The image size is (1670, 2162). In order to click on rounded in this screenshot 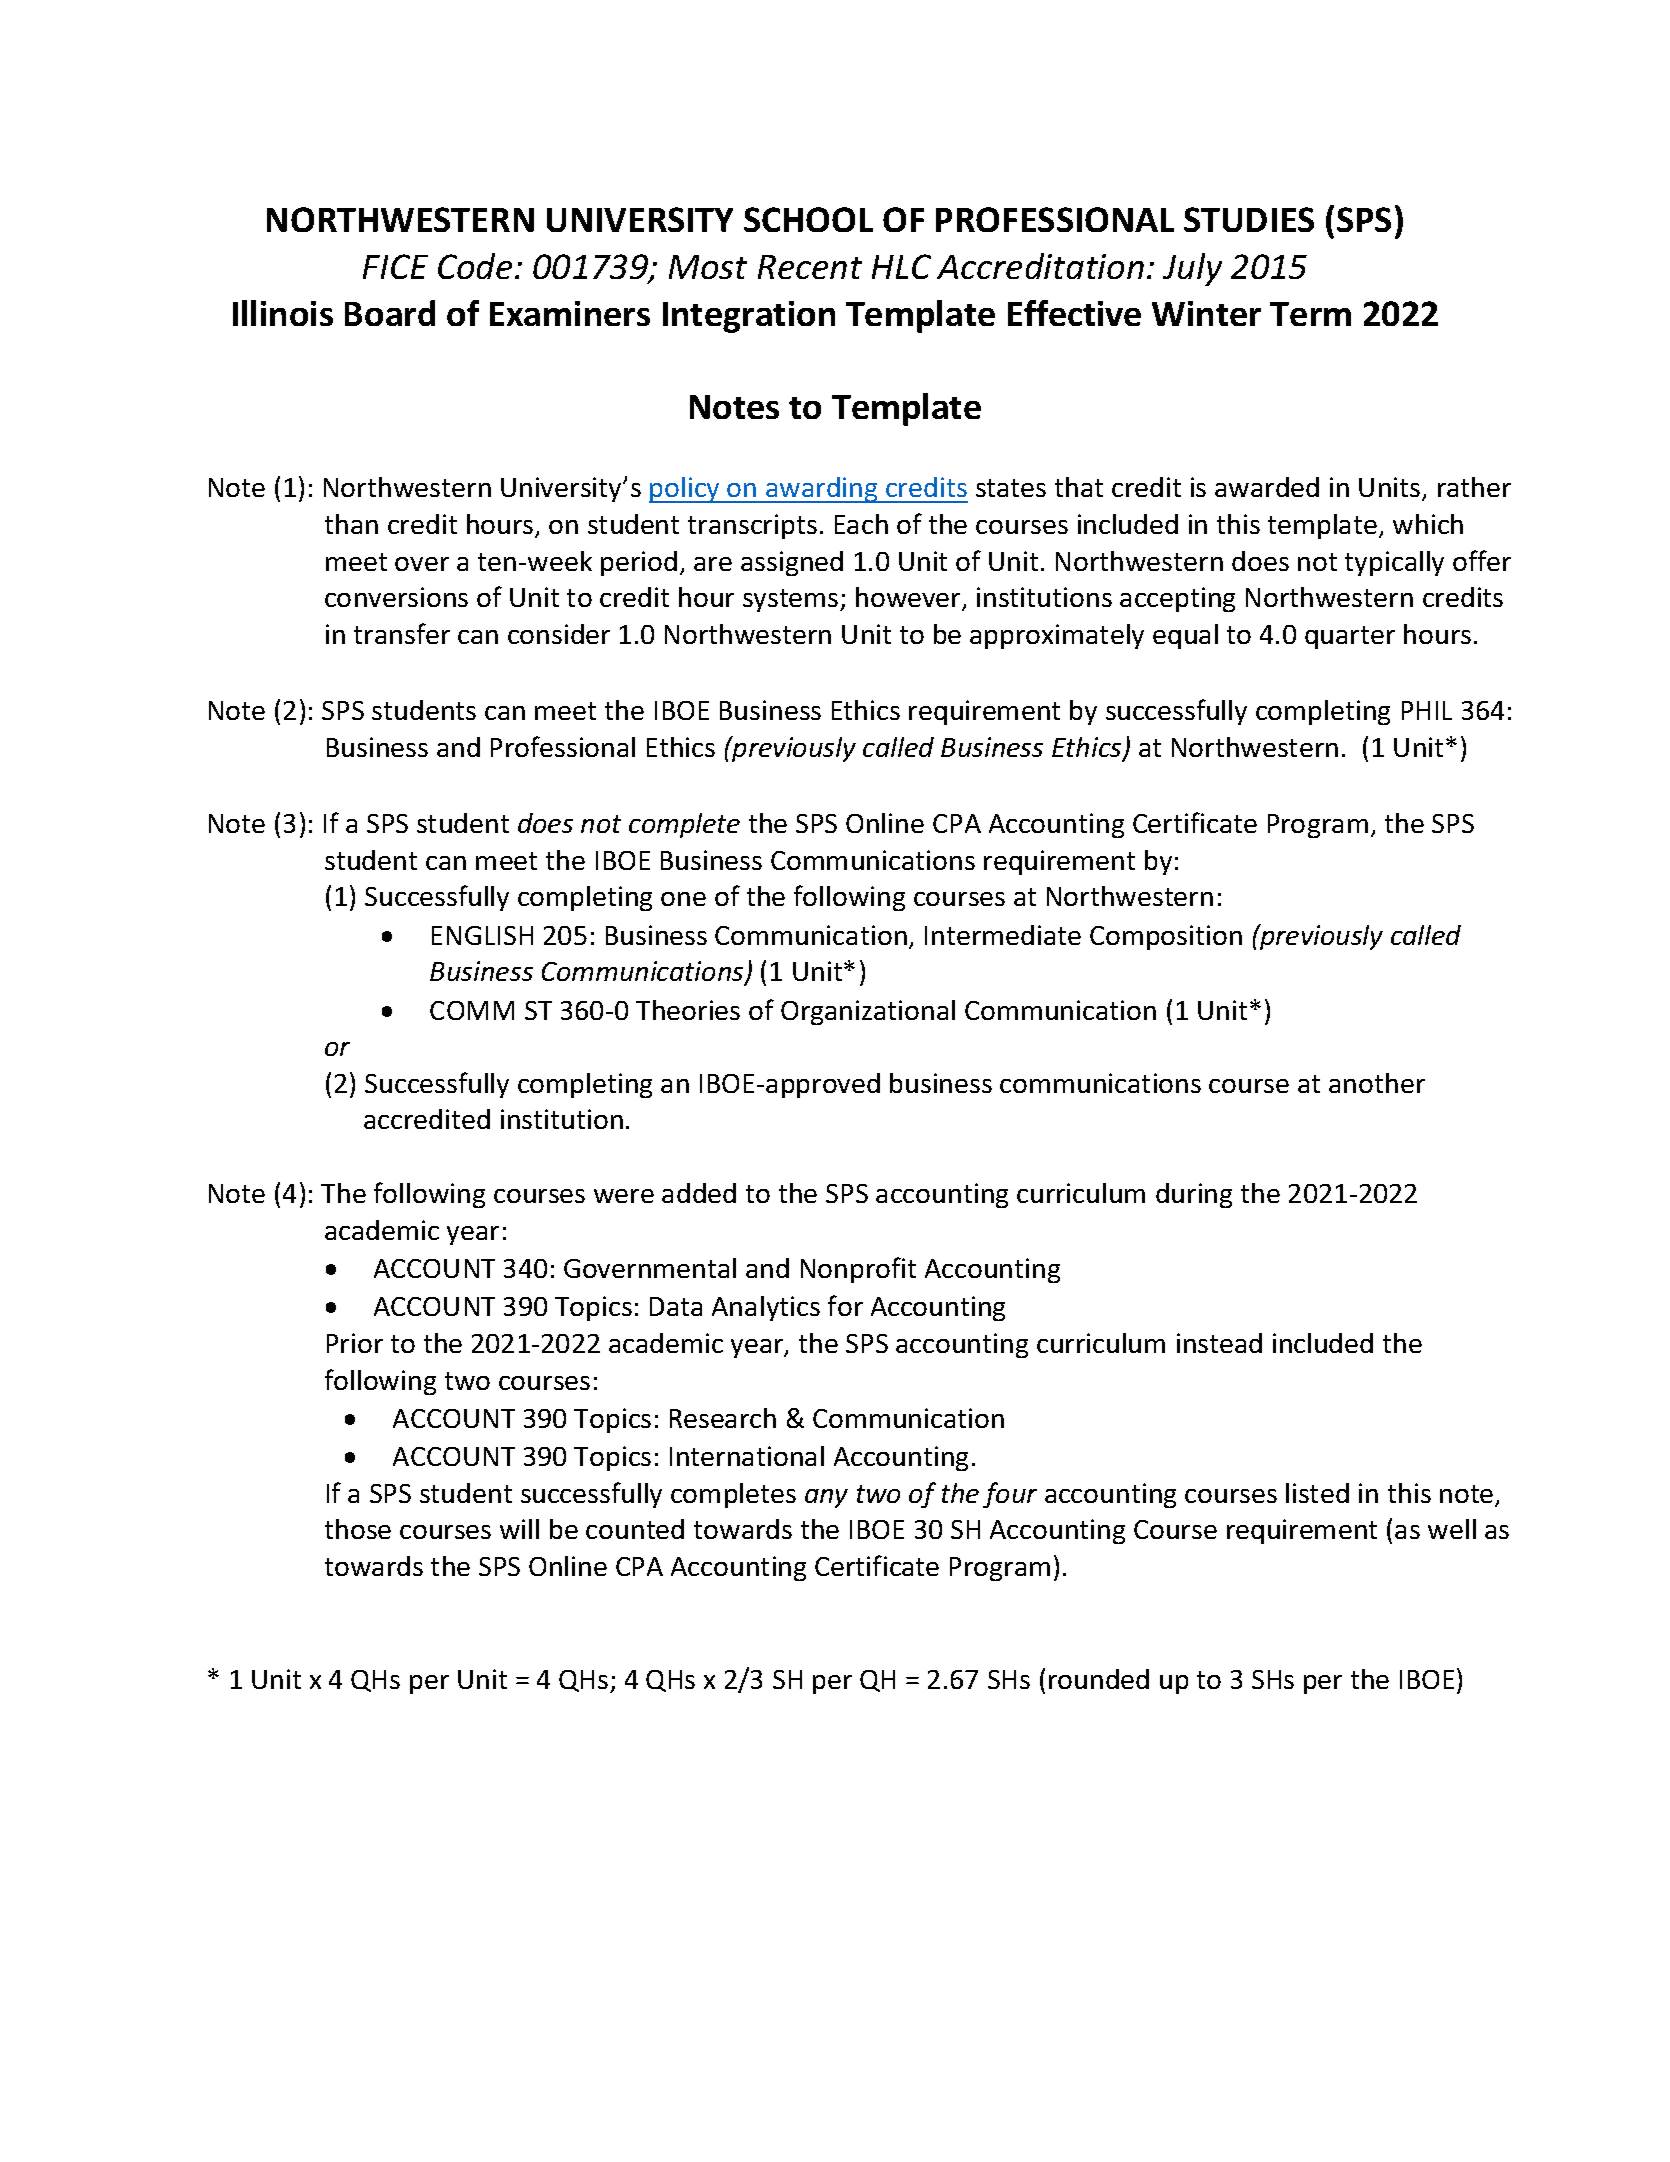, I will do `click(1099, 1679)`.
